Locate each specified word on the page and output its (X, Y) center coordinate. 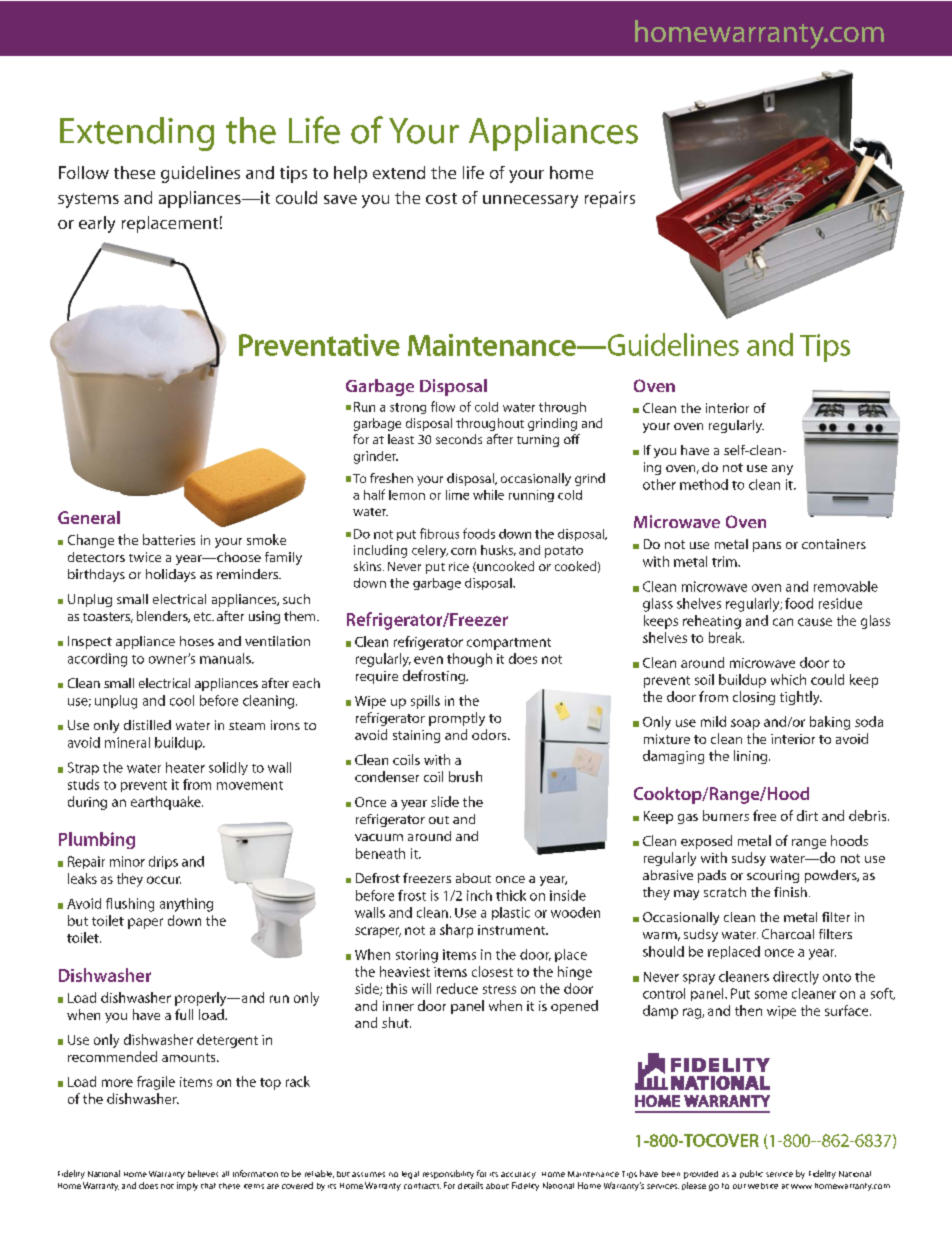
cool (182, 700)
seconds (459, 439)
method (704, 484)
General (89, 517)
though (469, 660)
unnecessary (530, 201)
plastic (511, 913)
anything (186, 905)
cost (441, 198)
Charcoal (788, 934)
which (788, 679)
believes (203, 1173)
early (97, 224)
